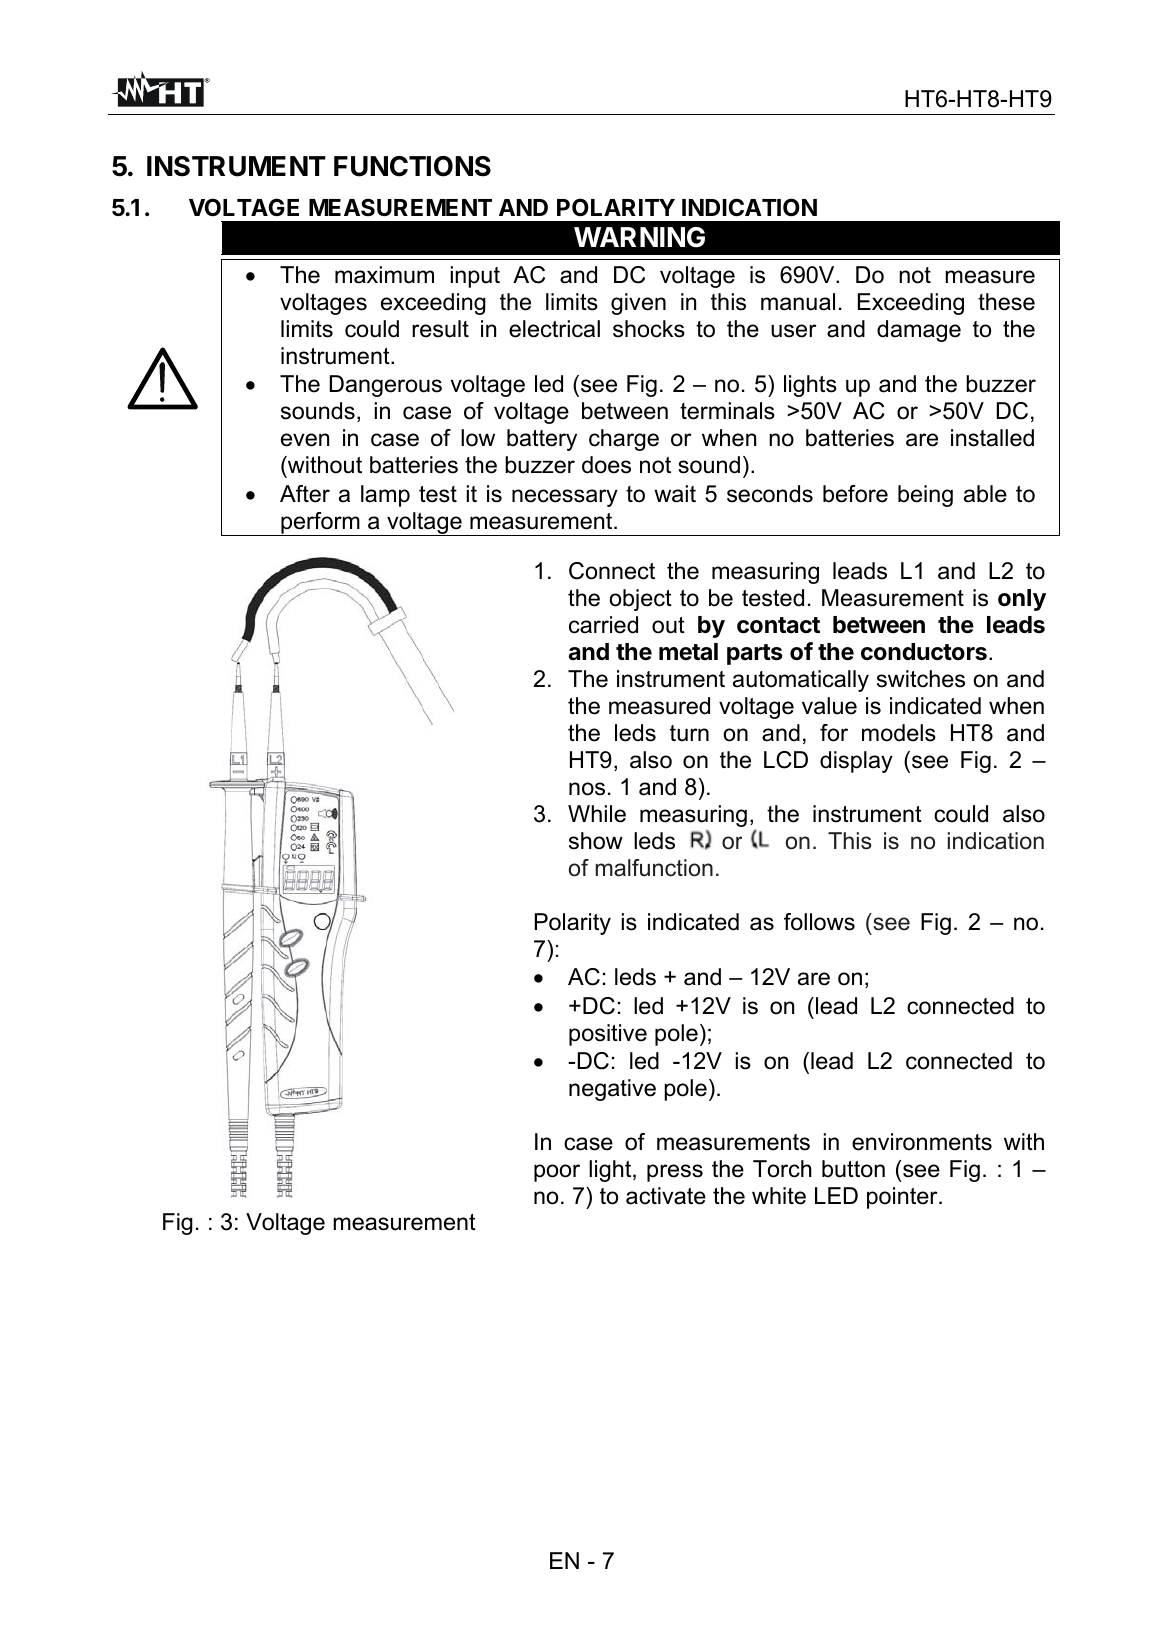 Image resolution: width=1163 pixels, height=1645 pixels. What do you see at coordinates (557, 1173) in the screenshot?
I see `poor` at bounding box center [557, 1173].
